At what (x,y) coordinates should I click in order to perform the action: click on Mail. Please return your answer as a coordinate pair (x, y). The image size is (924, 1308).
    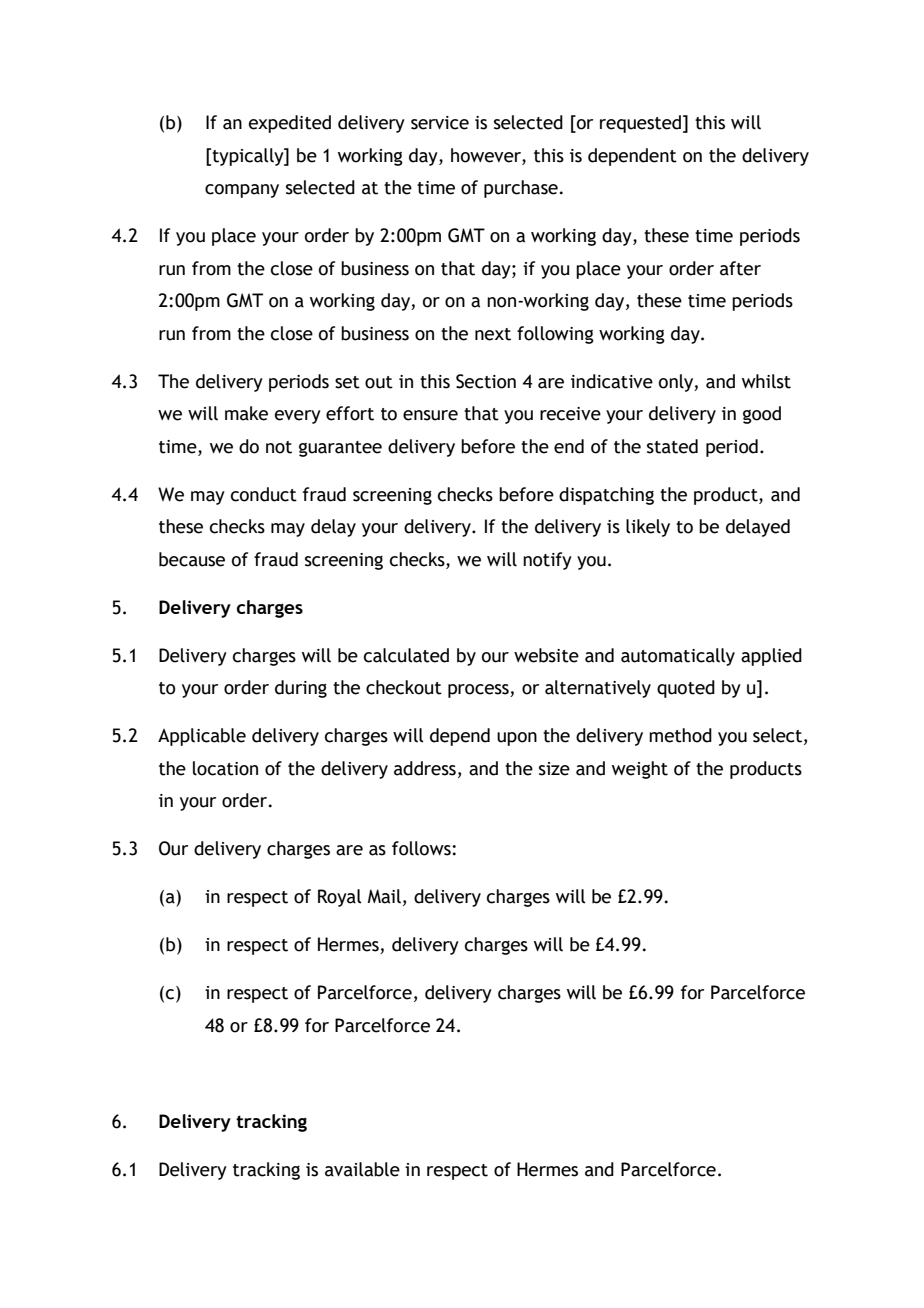
    Looking at the image, I should click on (384, 896).
